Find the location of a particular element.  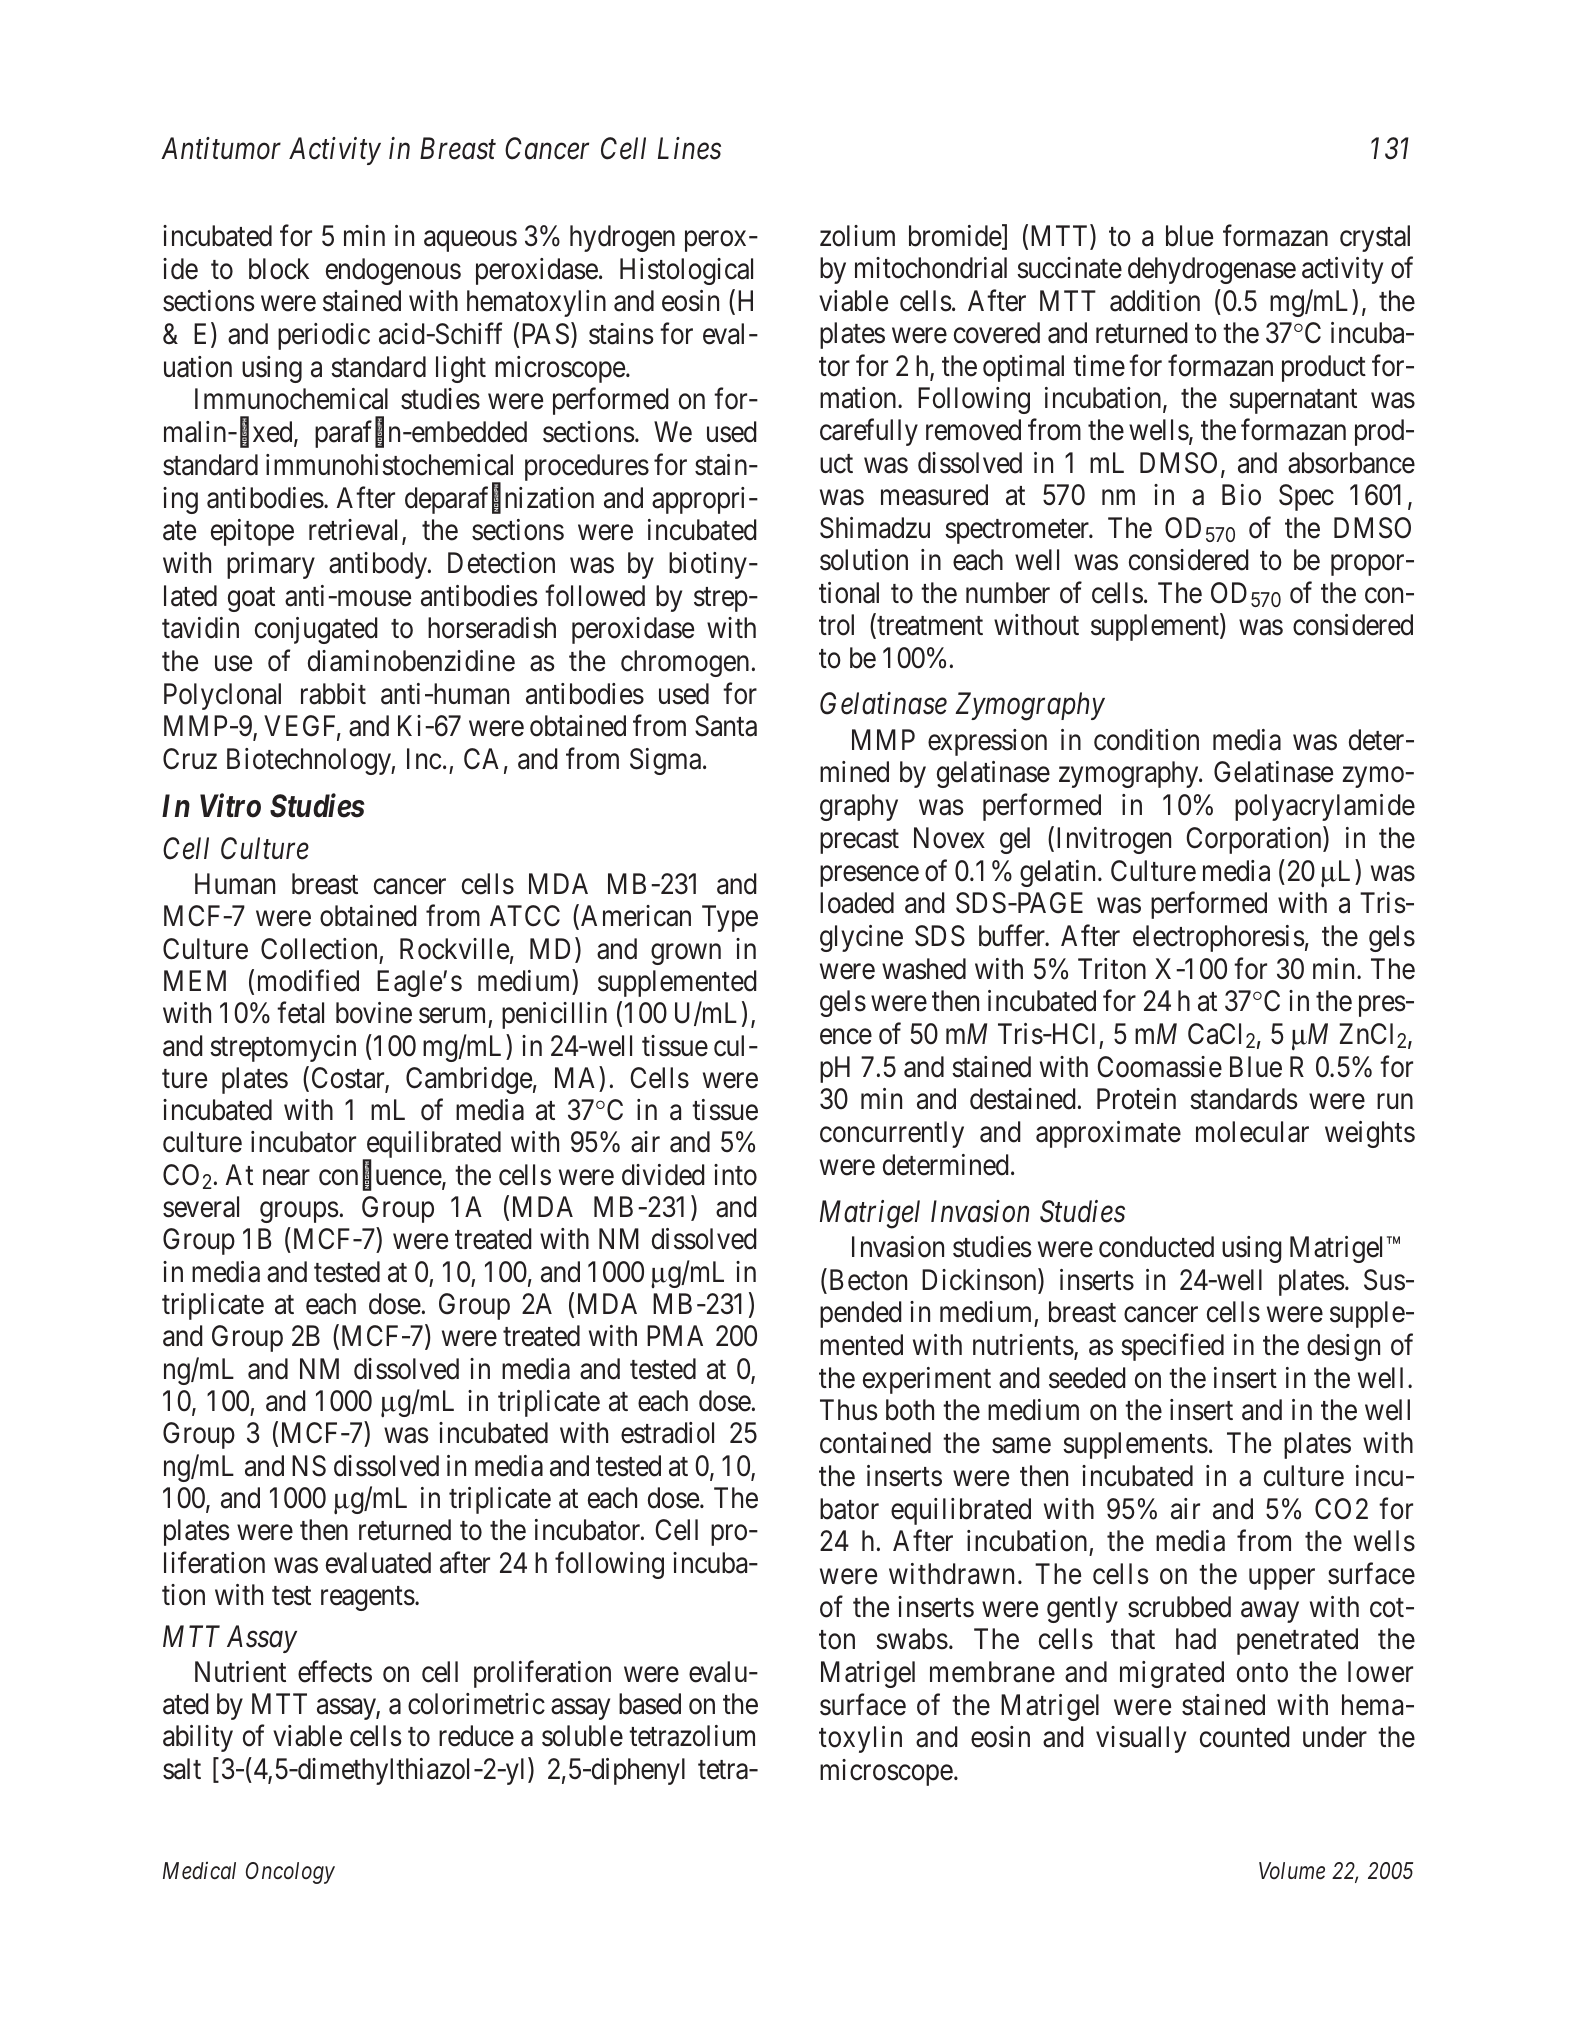

based is located at coordinates (650, 1704).
